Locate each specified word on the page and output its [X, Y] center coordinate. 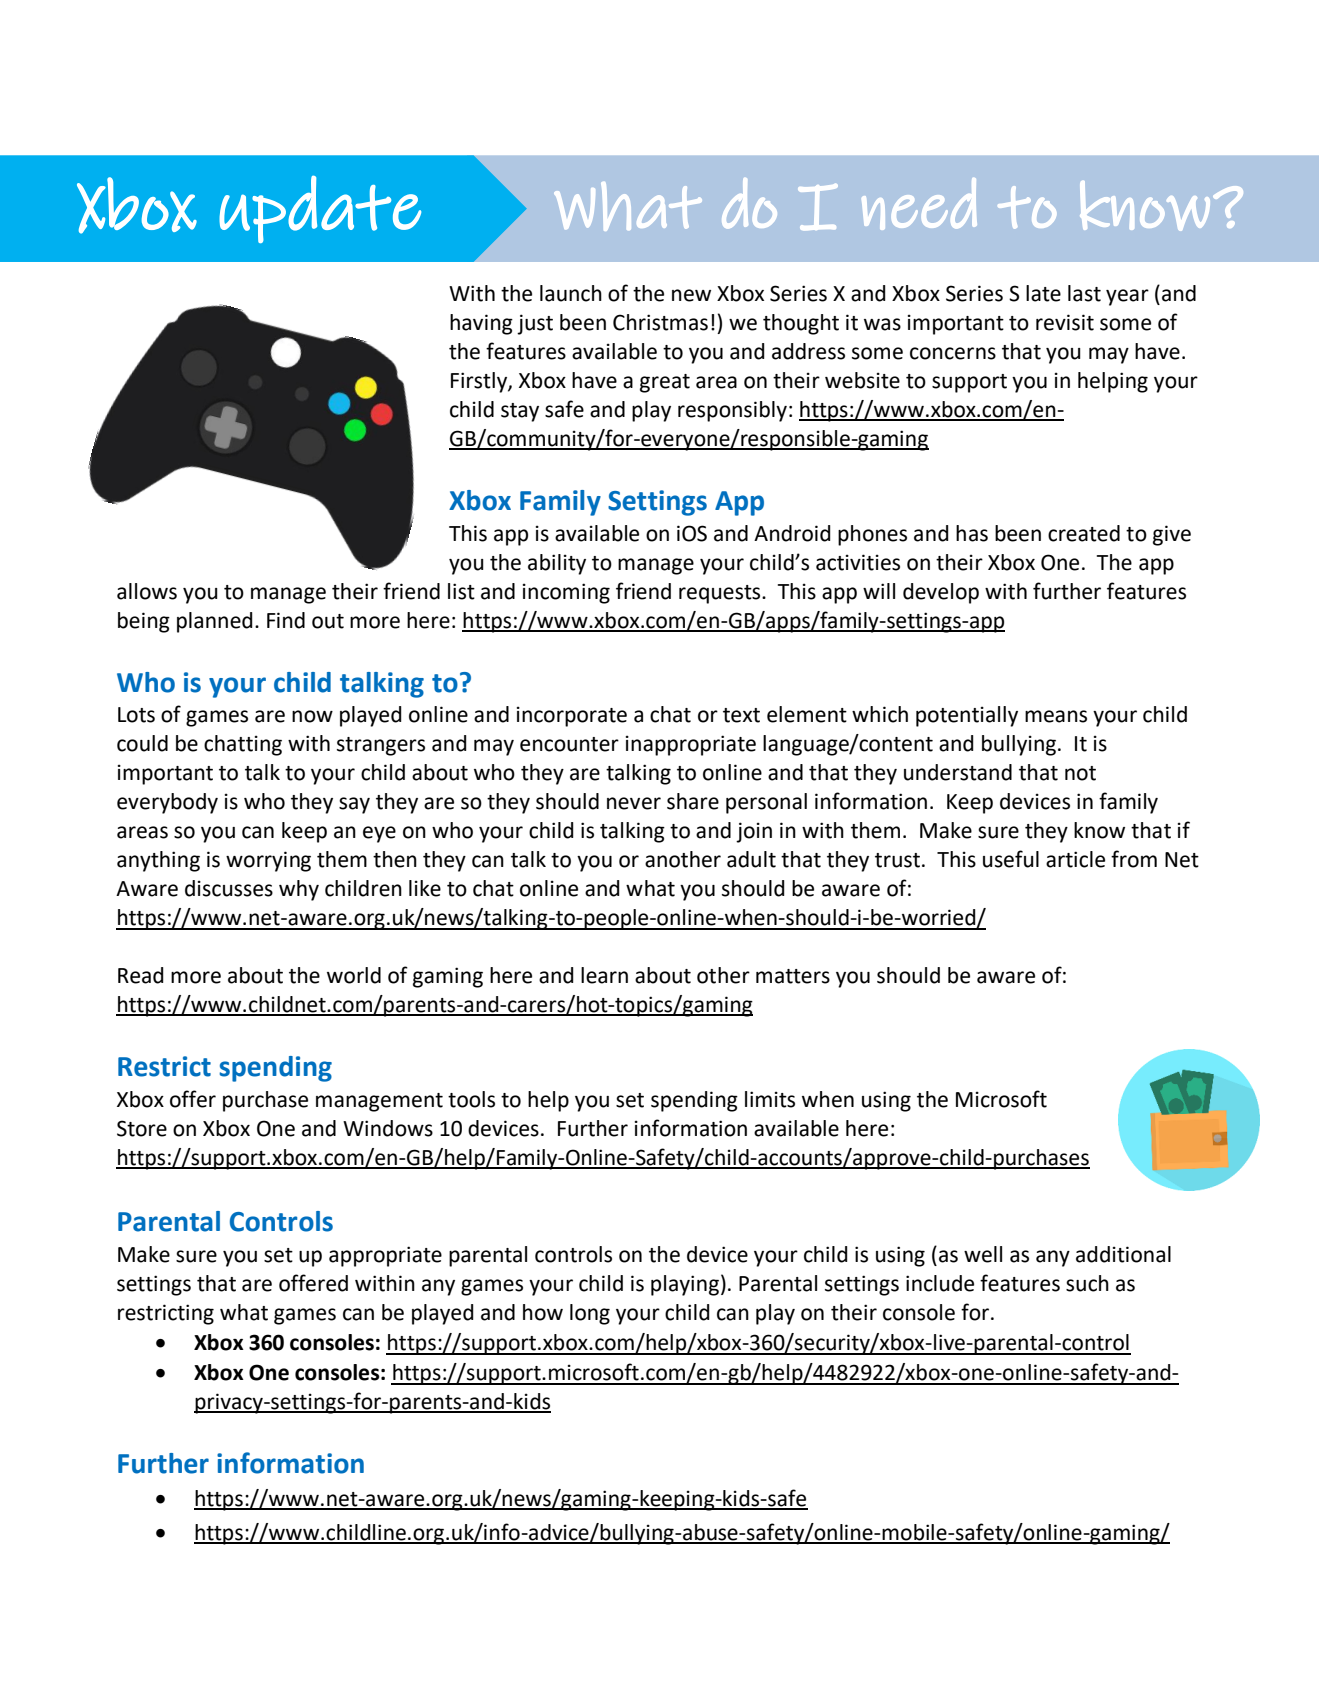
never [634, 803]
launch [571, 293]
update [320, 209]
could [142, 743]
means [1056, 716]
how [543, 1312]
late [1043, 293]
